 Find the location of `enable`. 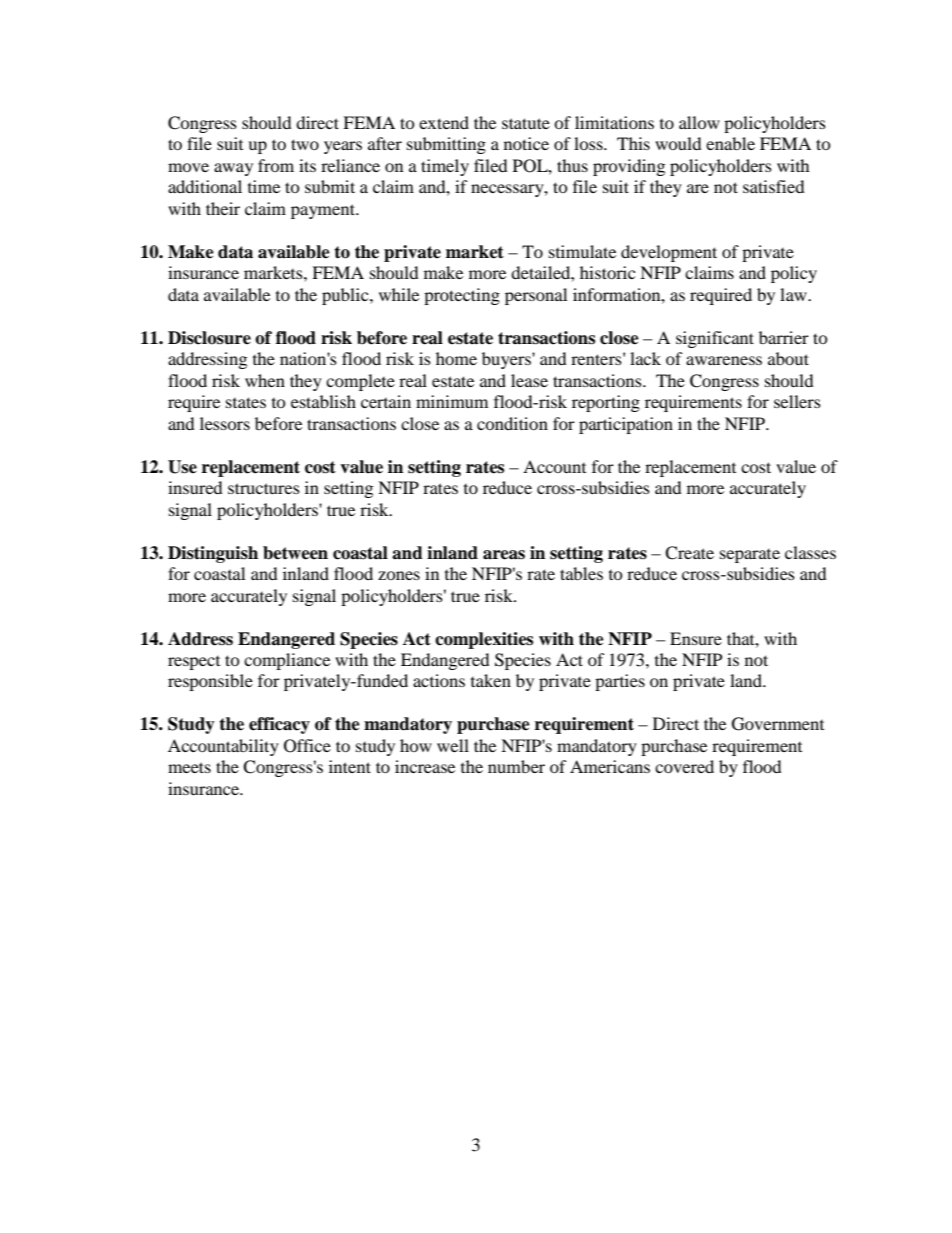

enable is located at coordinates (730, 143).
